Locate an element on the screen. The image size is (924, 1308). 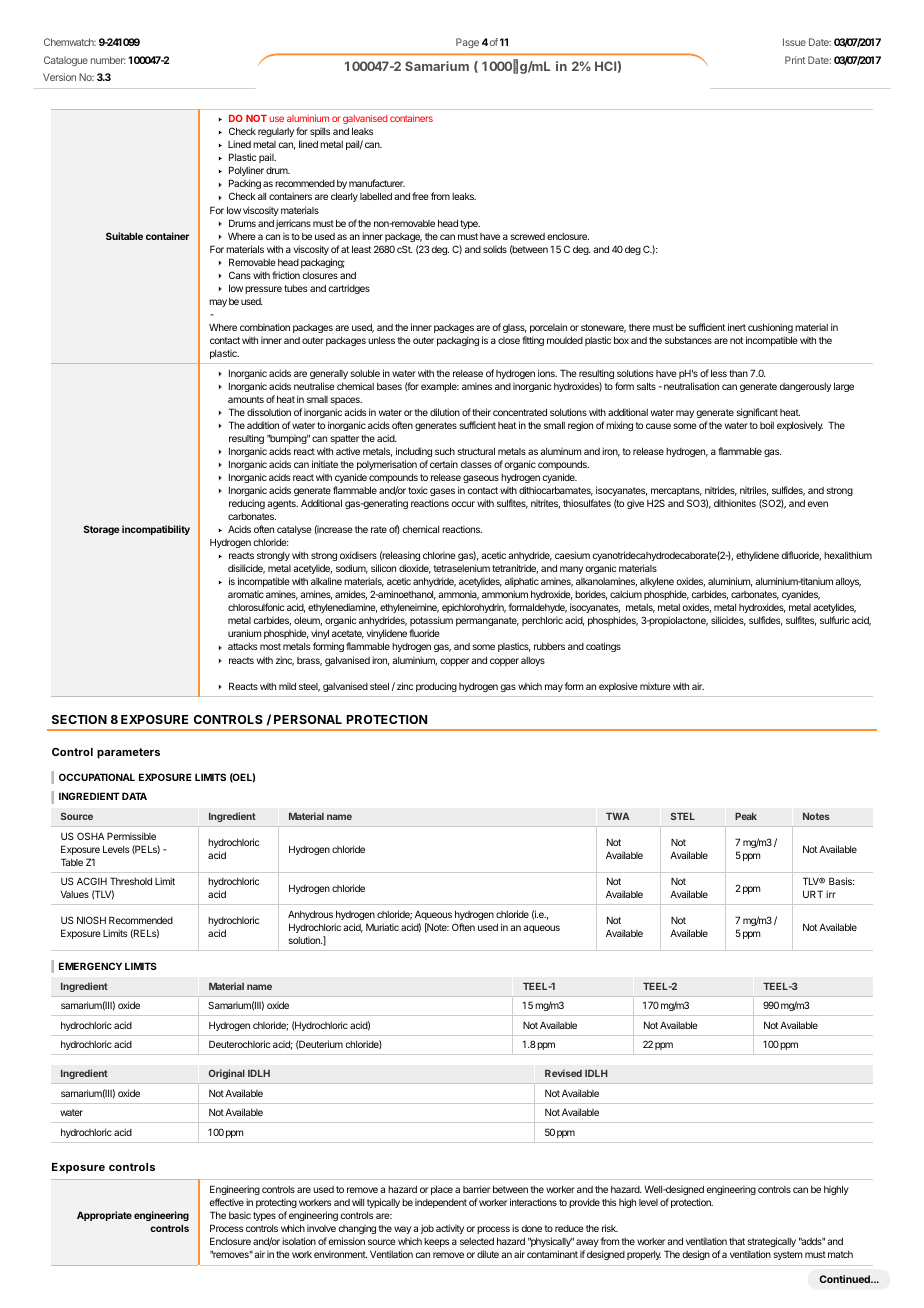
Permissible is located at coordinates (131, 836).
